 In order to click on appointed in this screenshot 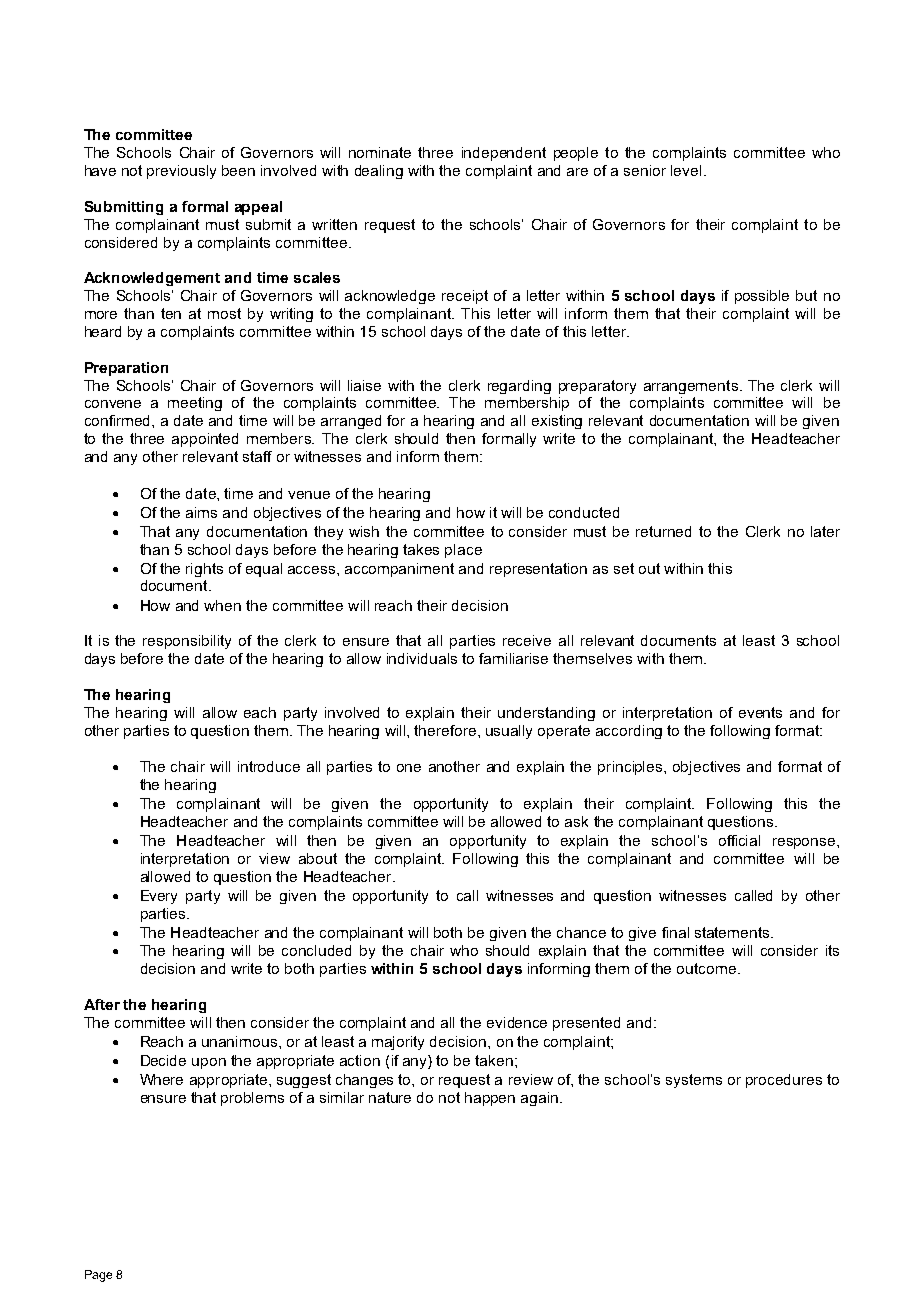, I will do `click(205, 440)`.
